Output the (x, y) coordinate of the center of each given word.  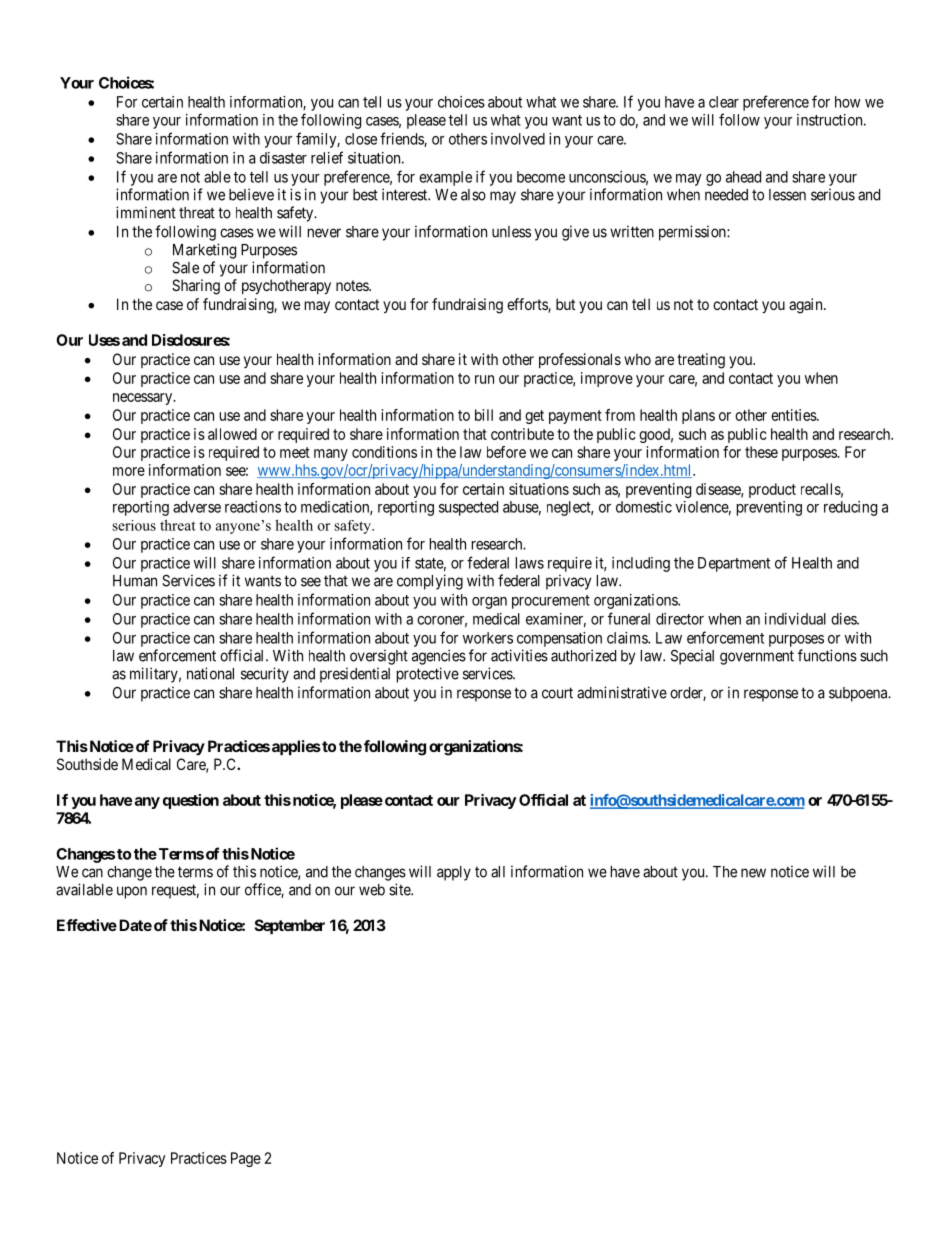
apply (454, 873)
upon (132, 892)
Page (246, 1159)
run (484, 379)
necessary (144, 399)
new (753, 873)
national (210, 673)
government (757, 657)
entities (794, 415)
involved (518, 139)
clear (724, 102)
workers (488, 638)
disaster (283, 158)
